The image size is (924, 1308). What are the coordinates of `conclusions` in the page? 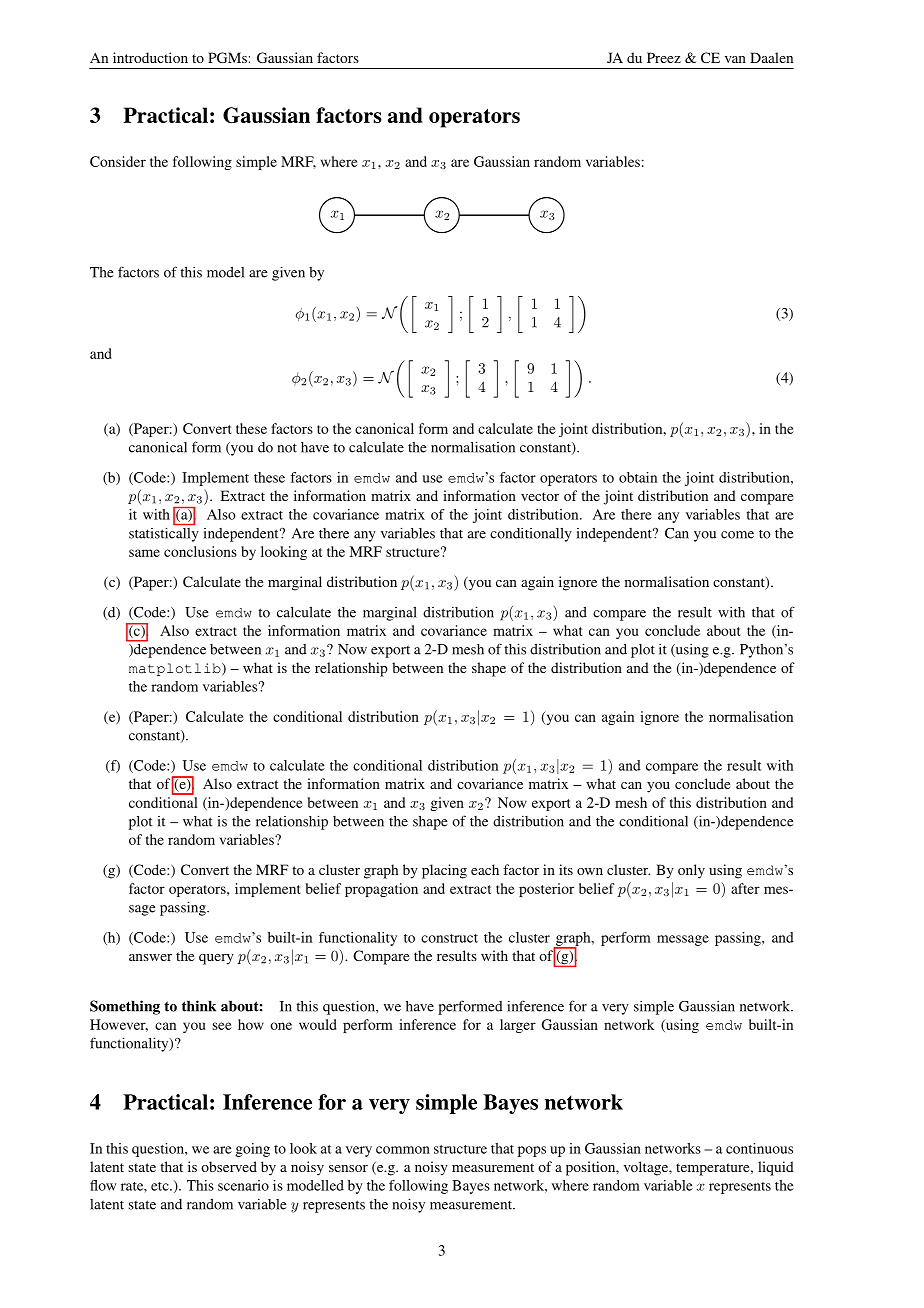 It's located at (200, 551).
